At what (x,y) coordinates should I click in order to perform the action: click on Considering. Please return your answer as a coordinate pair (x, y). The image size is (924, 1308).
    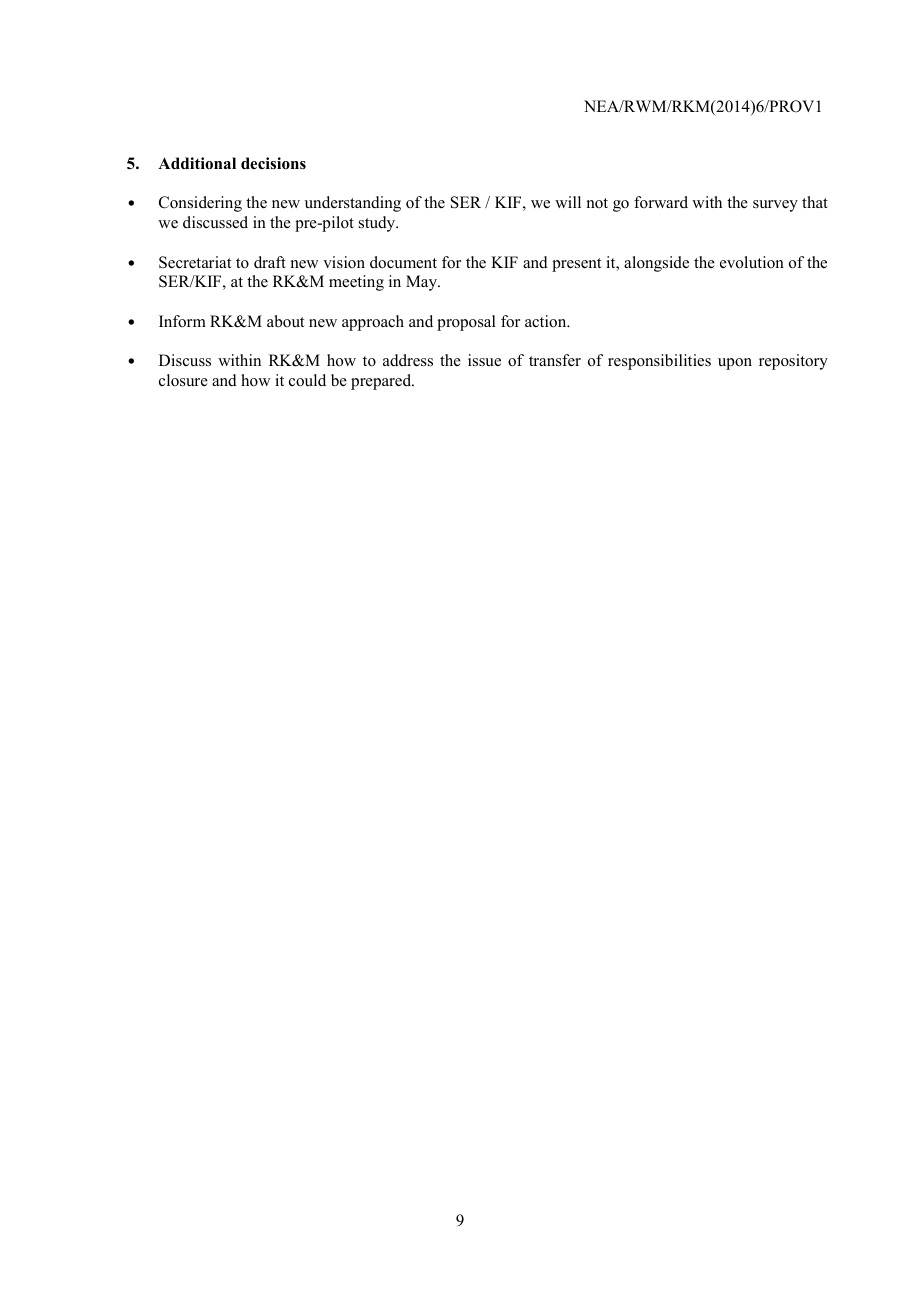
    Looking at the image, I should click on (200, 204).
